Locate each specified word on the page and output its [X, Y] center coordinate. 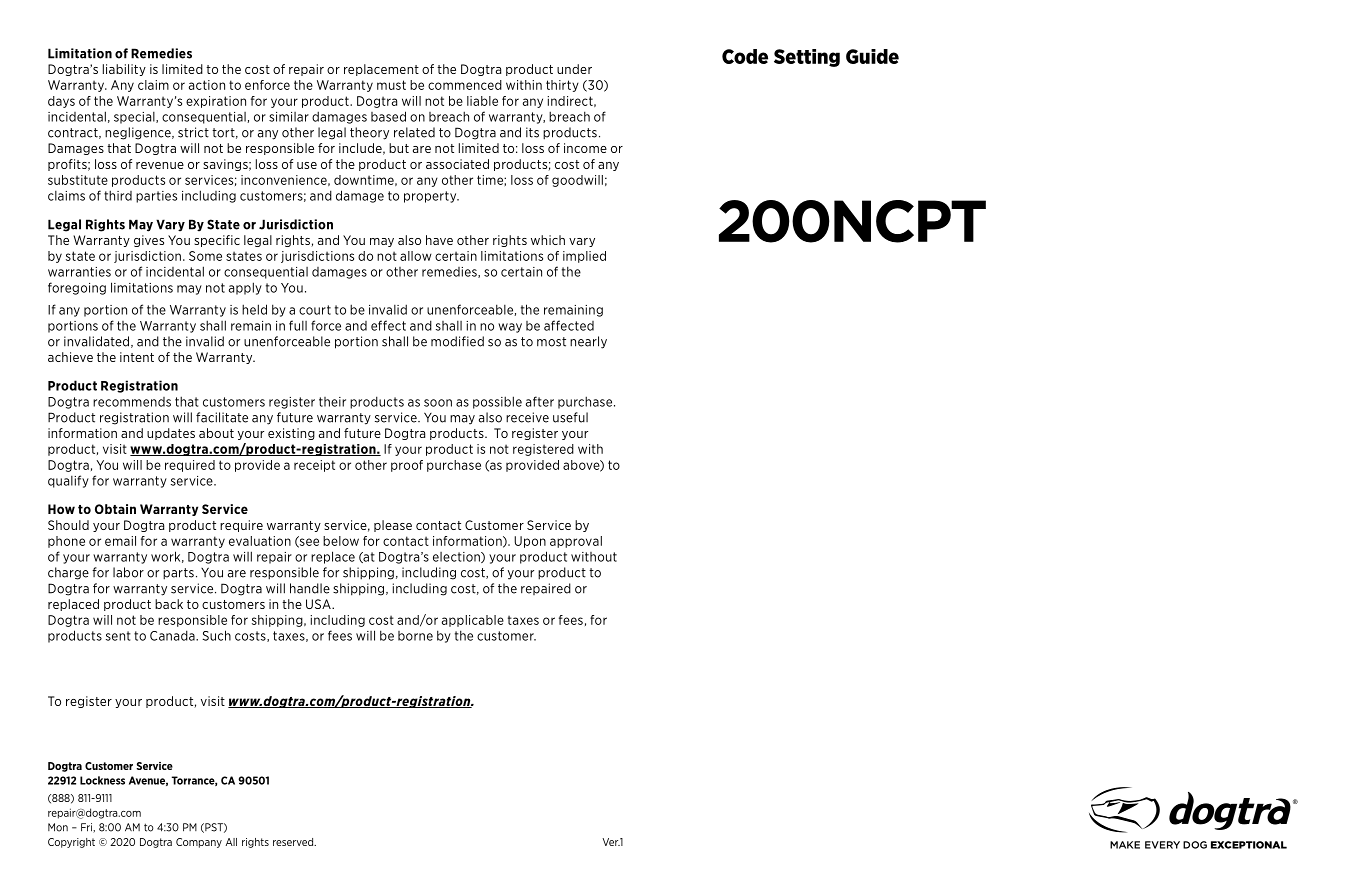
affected [569, 325]
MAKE [1125, 845]
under [574, 69]
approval [576, 542]
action [207, 85]
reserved [294, 842]
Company [199, 843]
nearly [588, 342]
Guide [872, 56]
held [254, 309]
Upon [530, 542]
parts [178, 574]
